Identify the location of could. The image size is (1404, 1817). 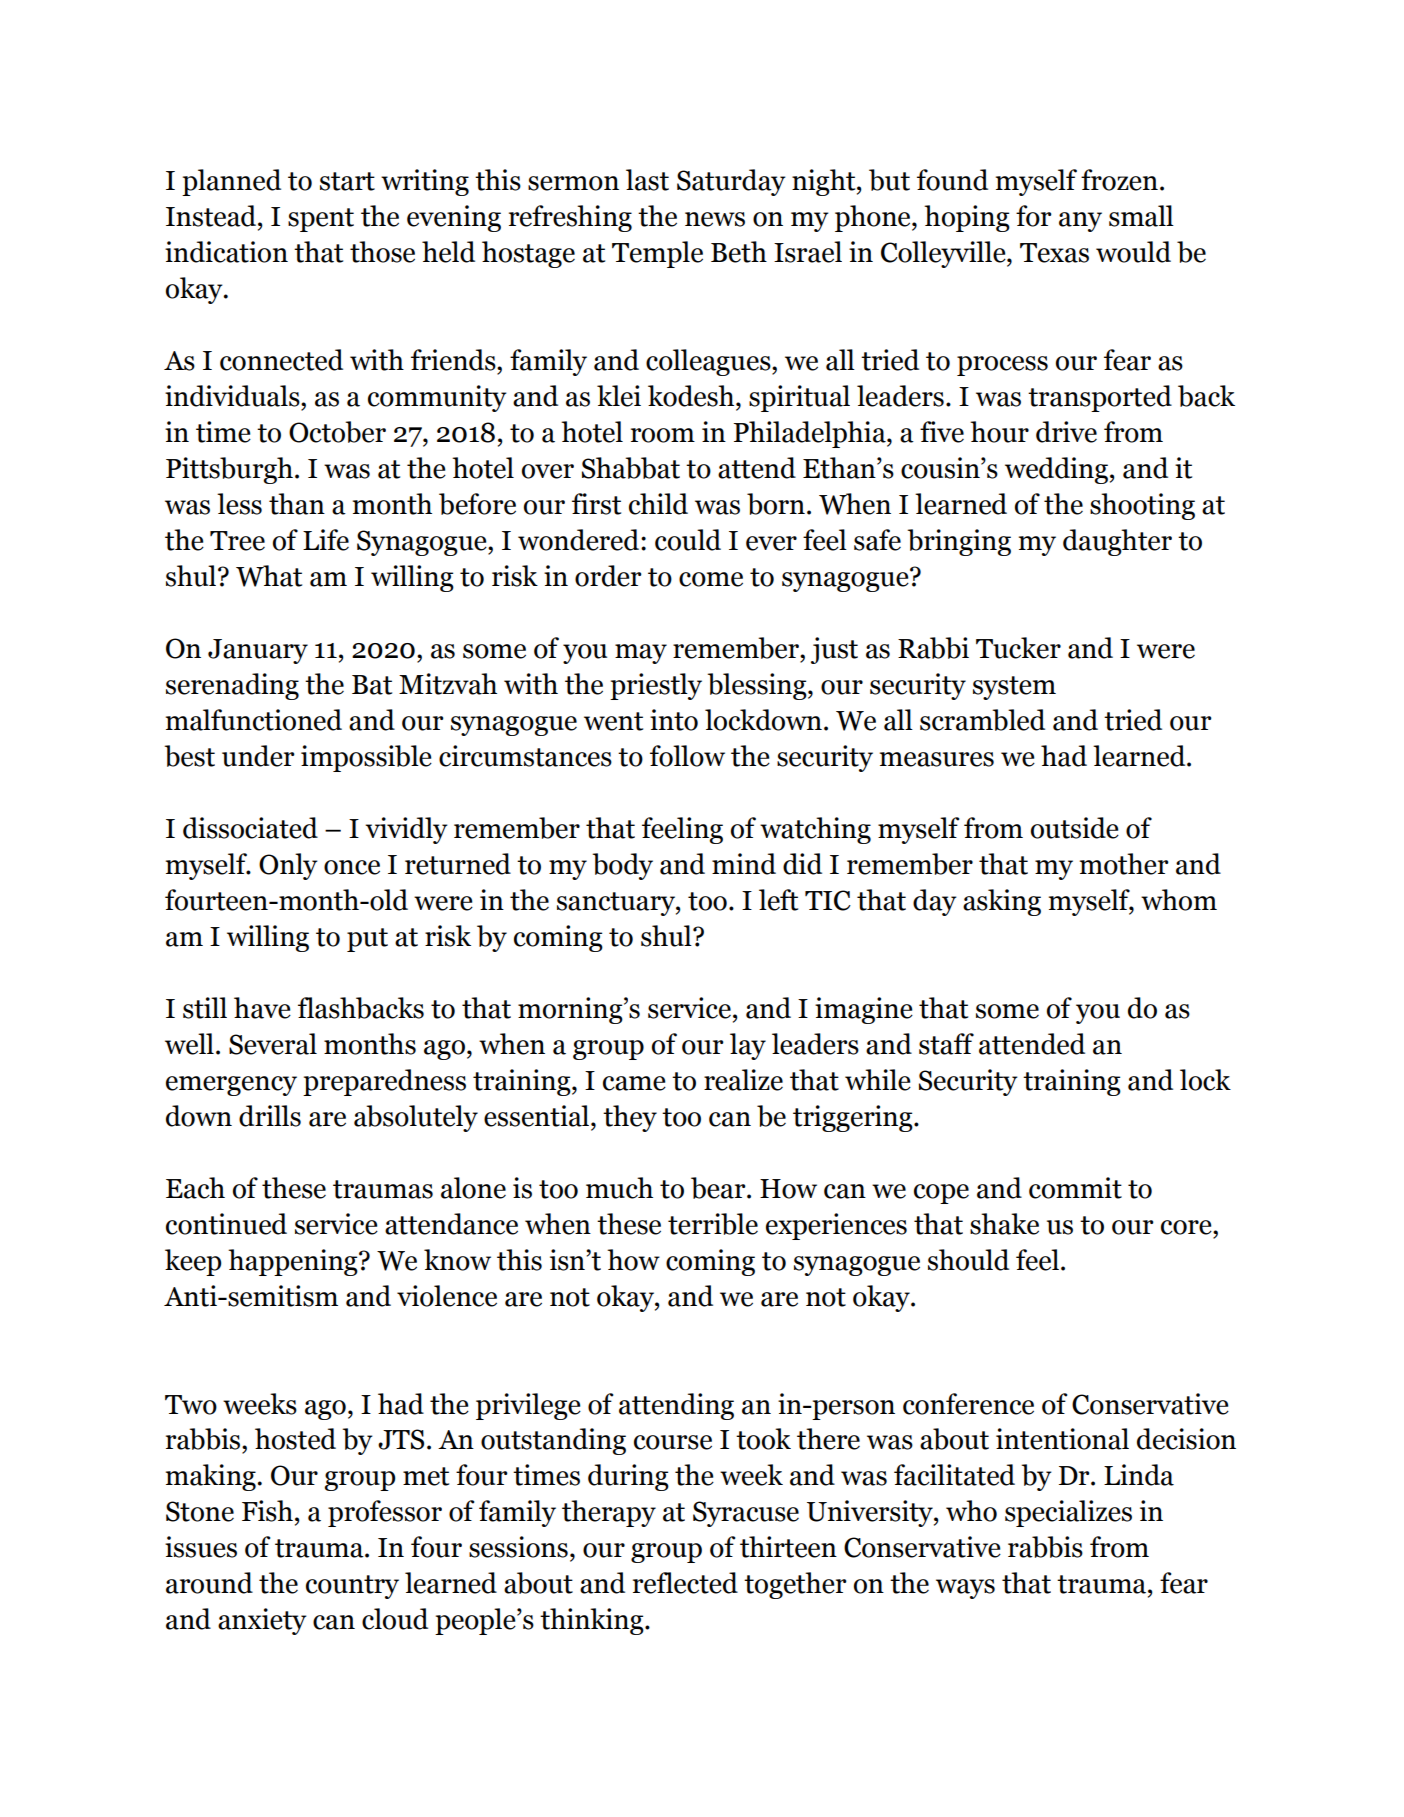
(688, 540).
